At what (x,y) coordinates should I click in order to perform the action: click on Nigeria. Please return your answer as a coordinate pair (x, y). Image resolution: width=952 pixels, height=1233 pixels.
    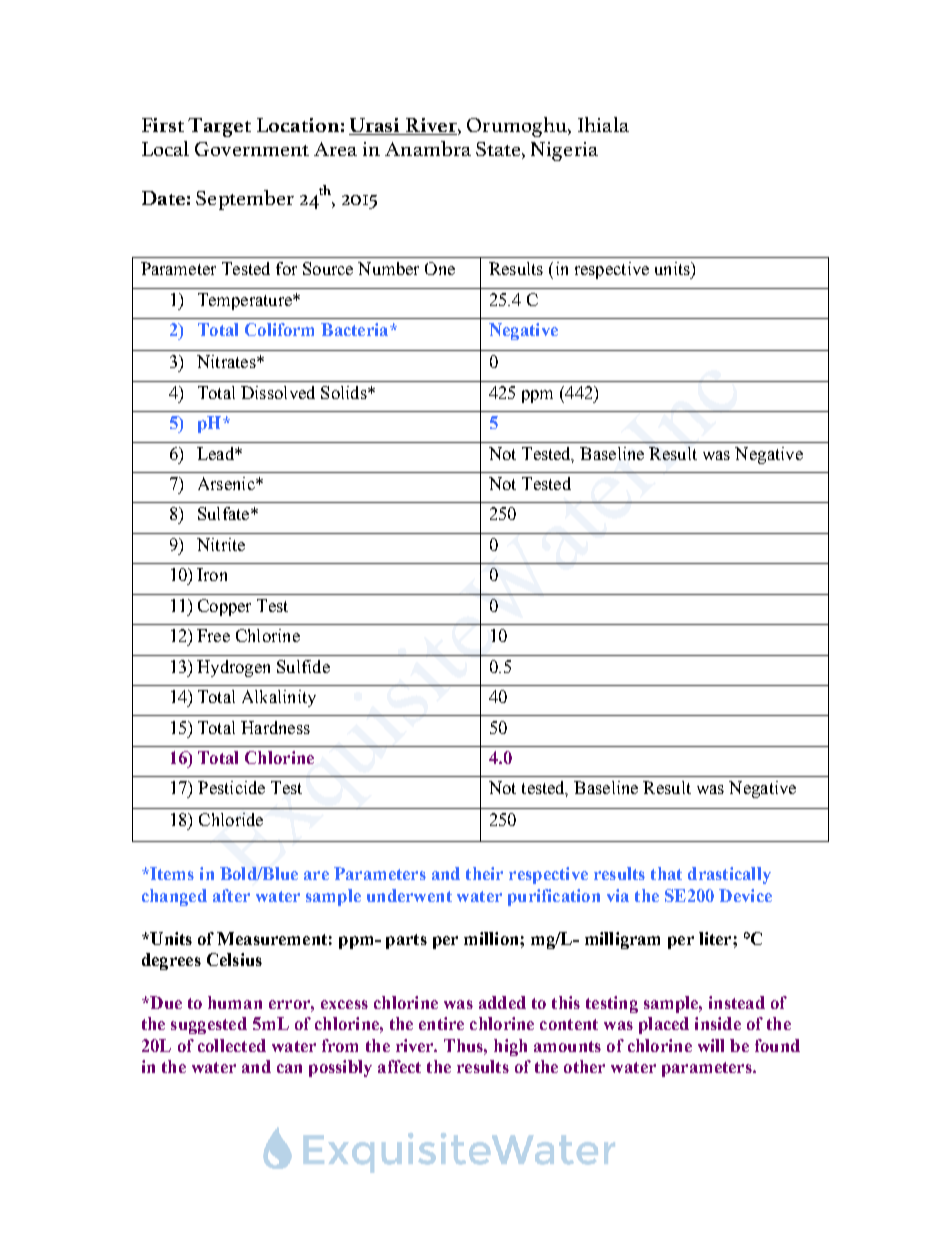
    Looking at the image, I should click on (564, 151).
